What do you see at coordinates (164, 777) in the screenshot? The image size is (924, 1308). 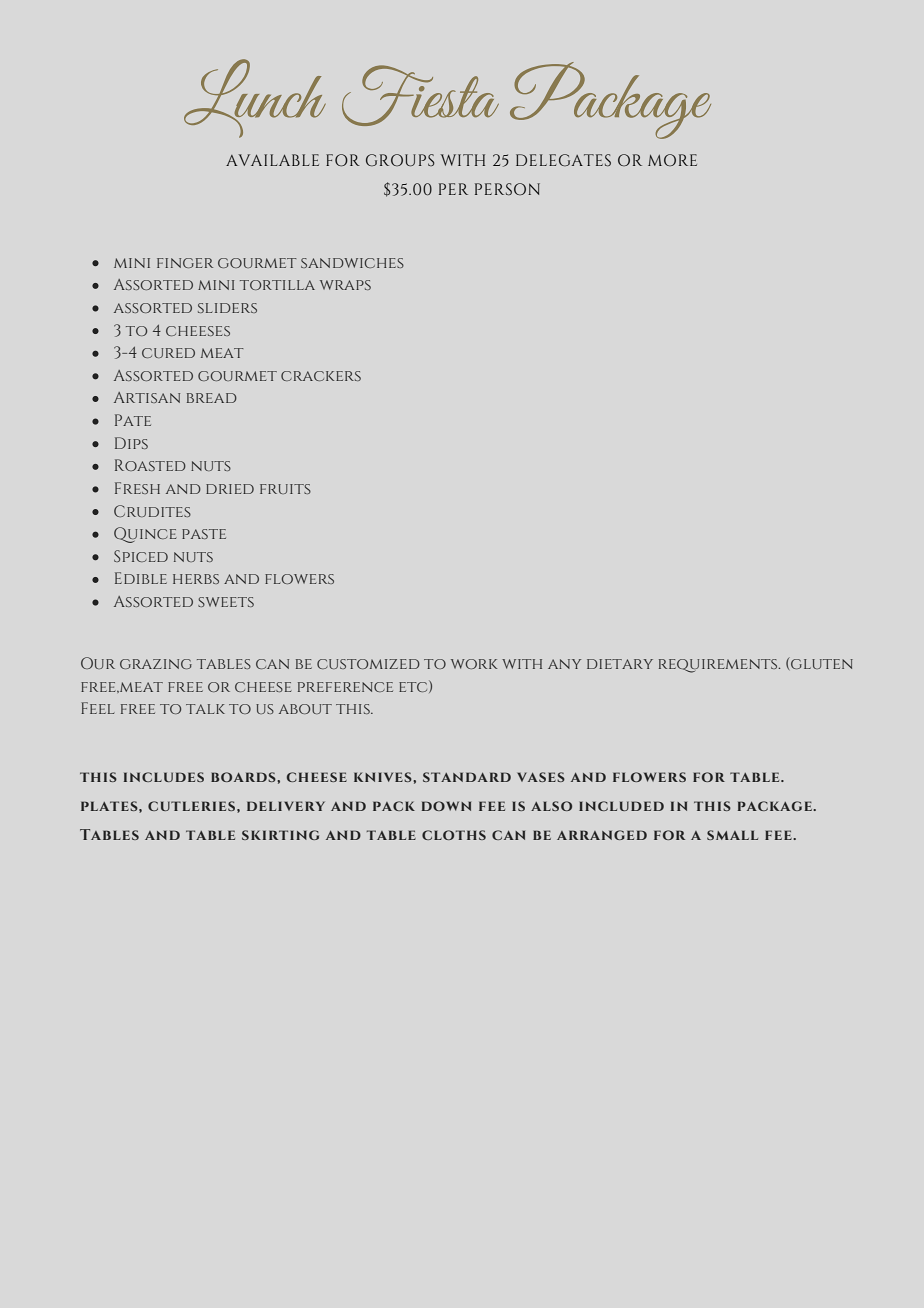 I see `includes` at bounding box center [164, 777].
